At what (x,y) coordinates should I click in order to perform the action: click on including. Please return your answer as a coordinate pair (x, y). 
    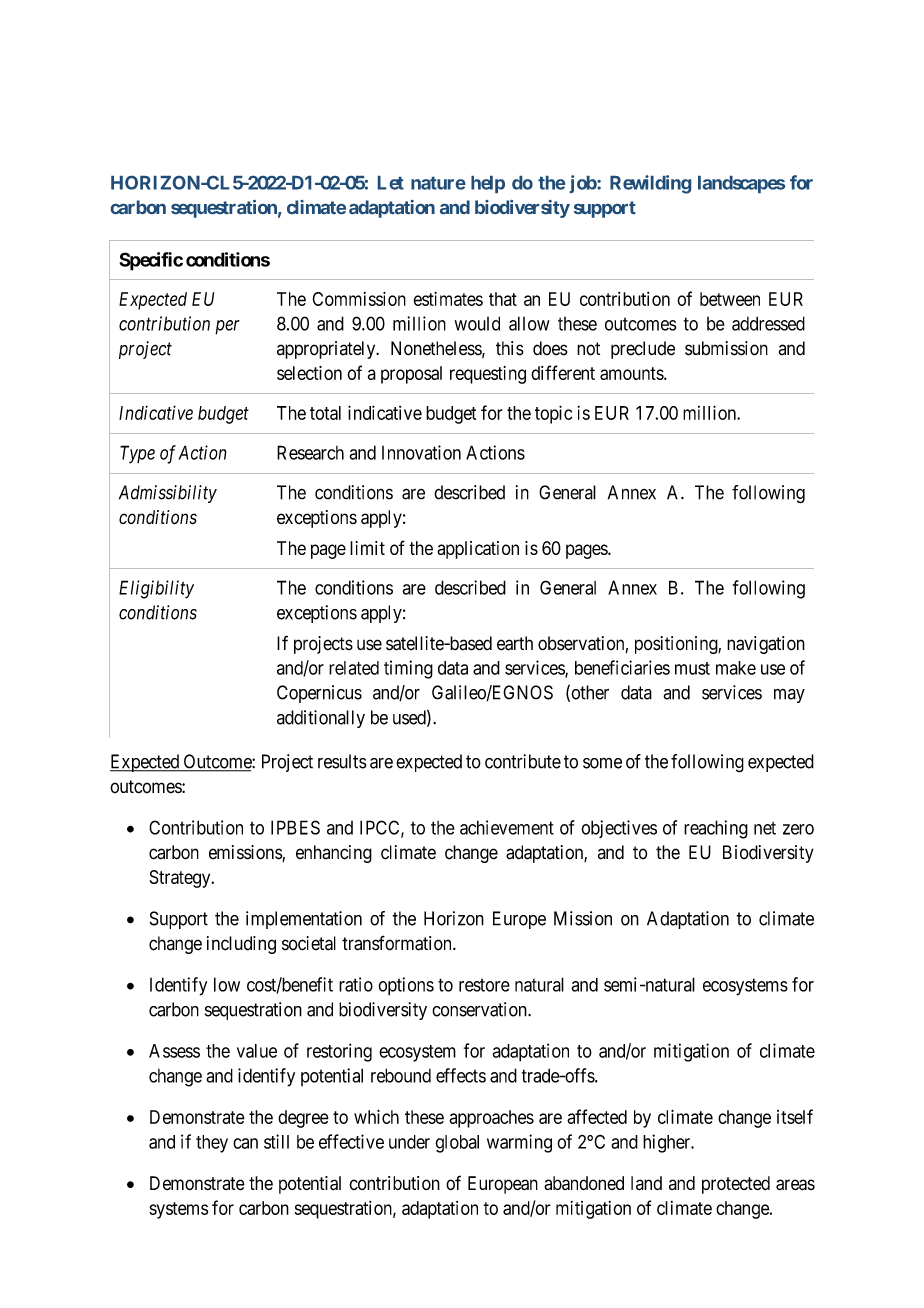
    Looking at the image, I should click on (241, 945).
